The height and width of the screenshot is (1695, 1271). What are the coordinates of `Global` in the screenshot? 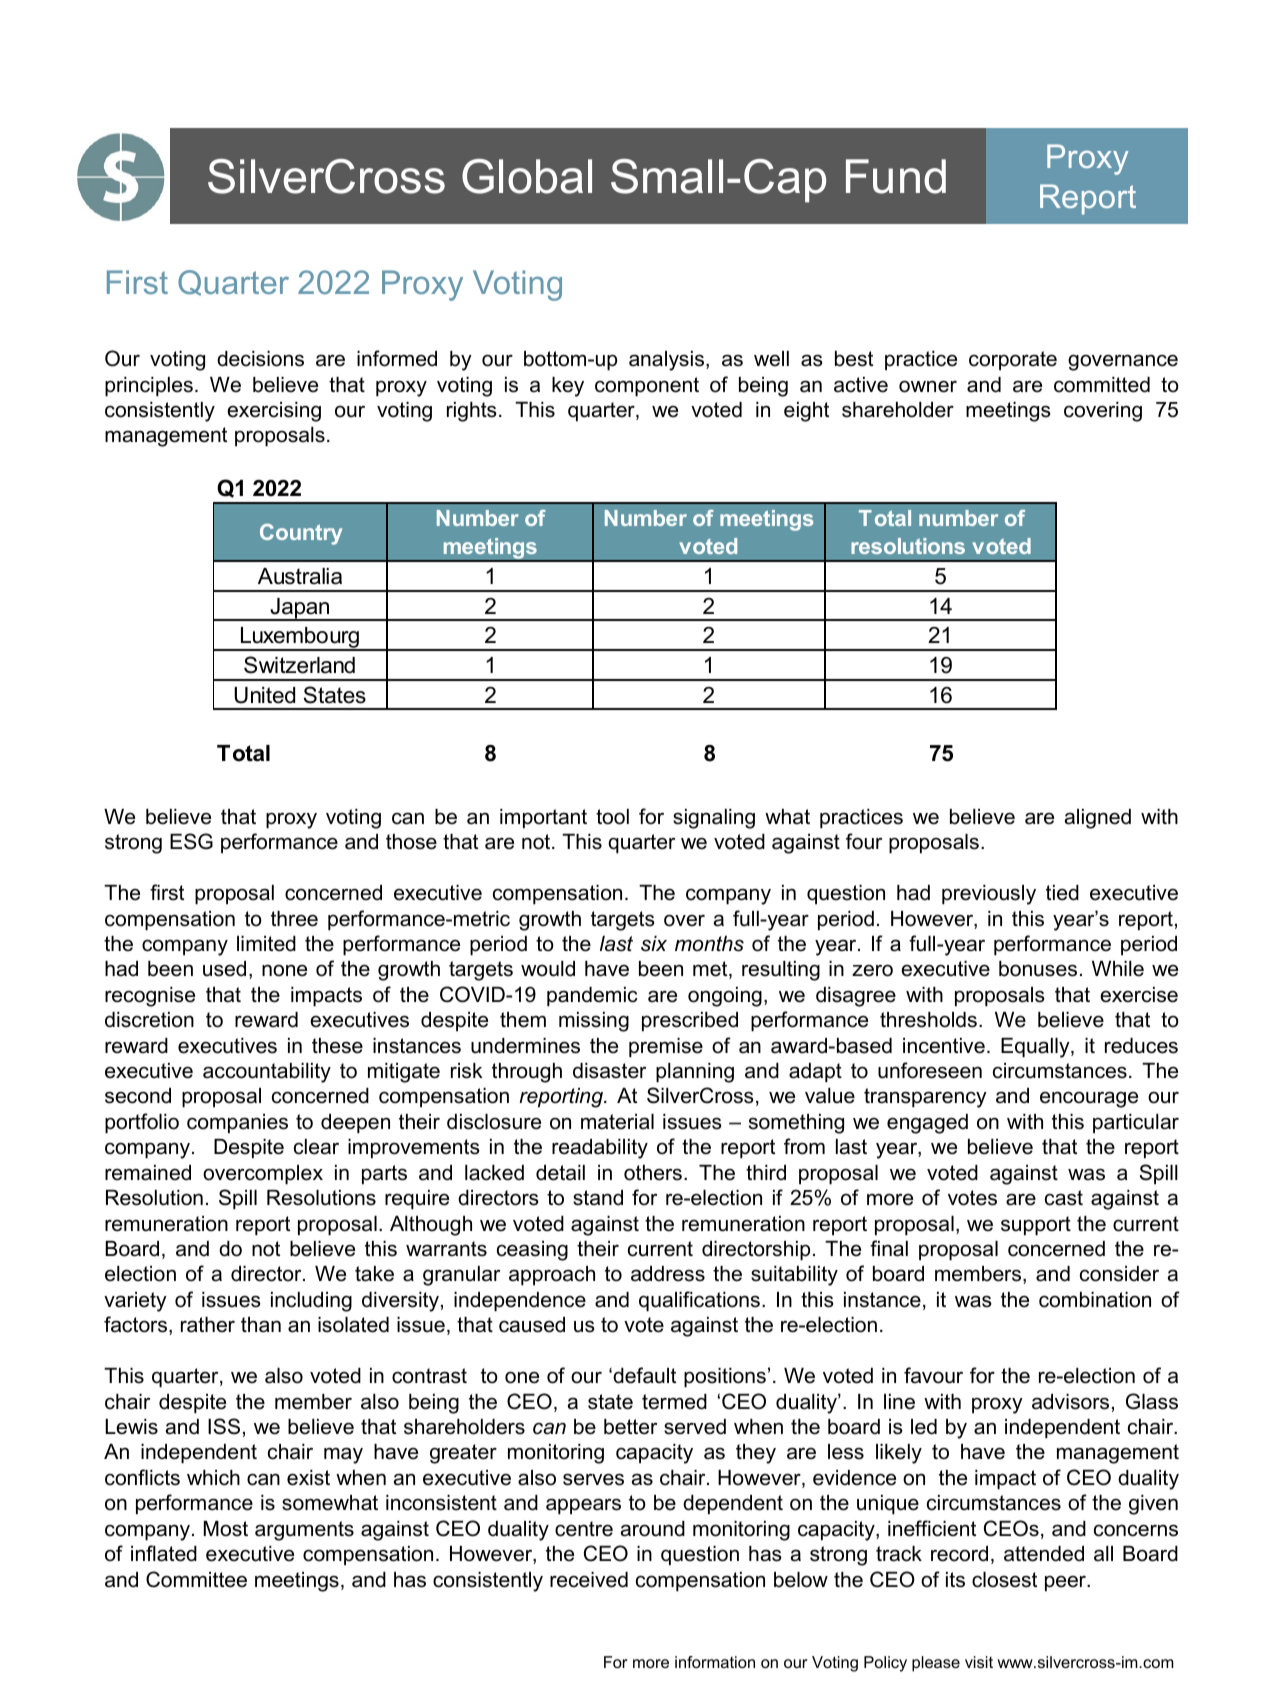 It's located at (527, 176).
